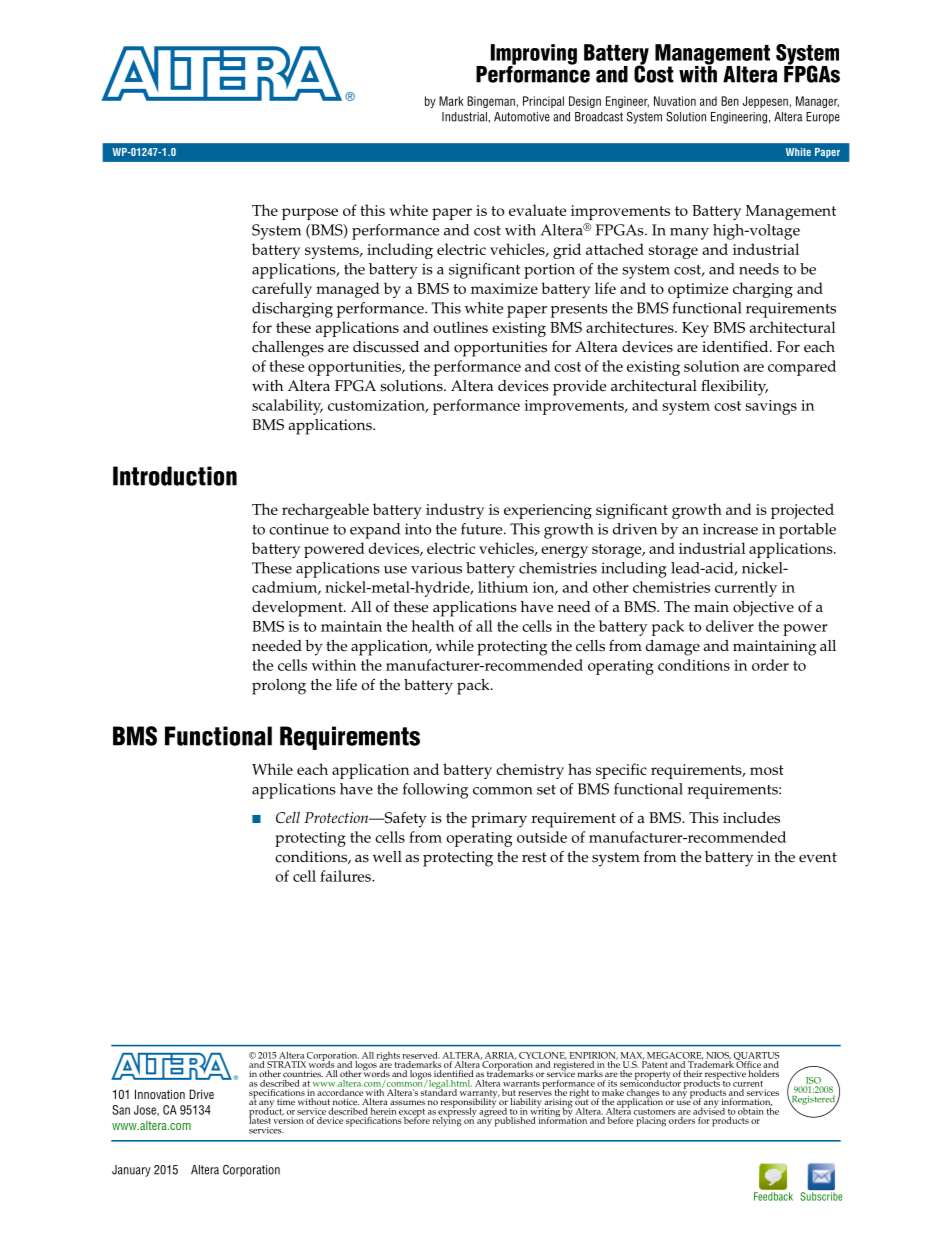  Describe the element at coordinates (709, 1110) in the screenshot. I see `advised` at that location.
